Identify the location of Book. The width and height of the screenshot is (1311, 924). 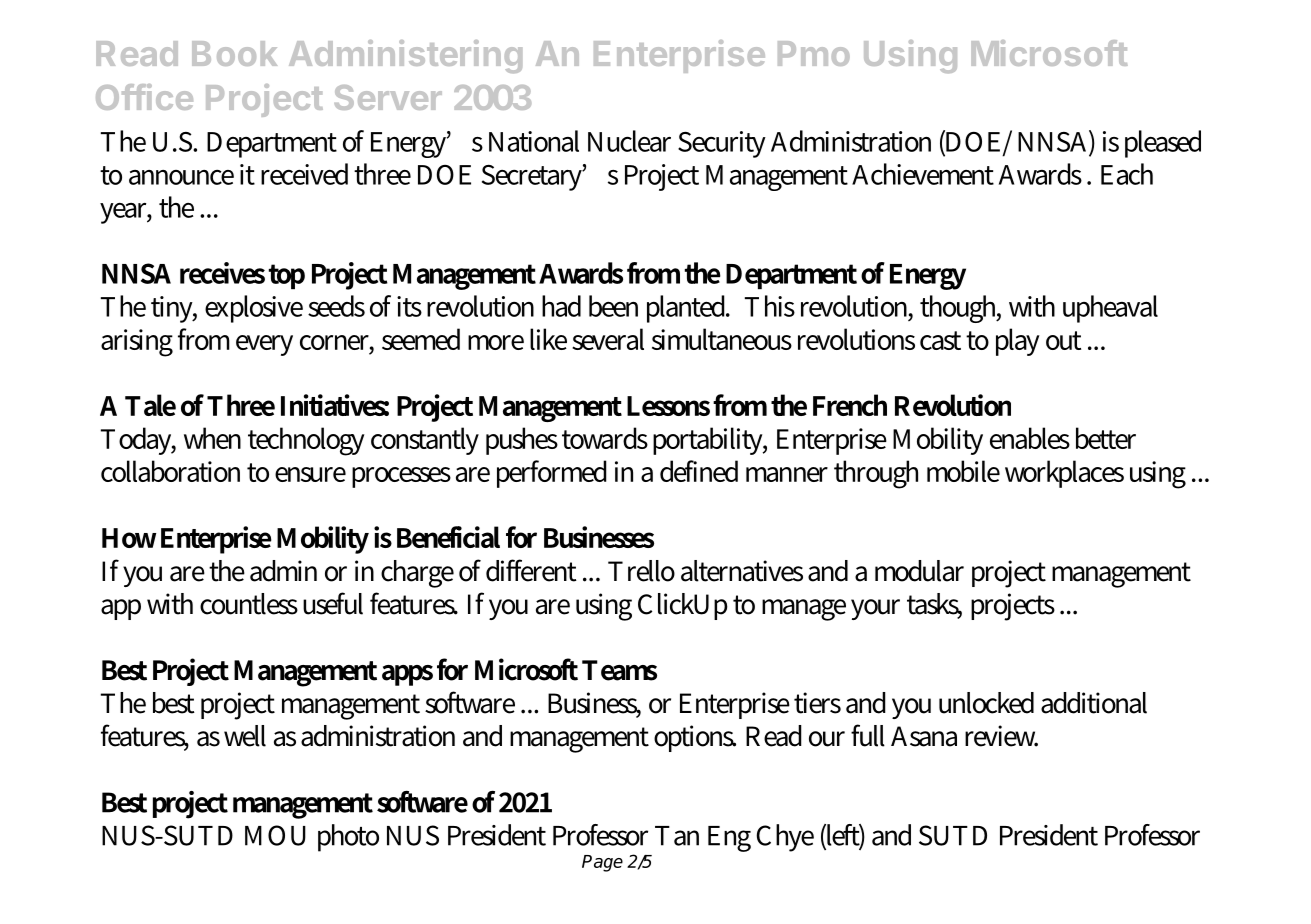
(234, 53).
